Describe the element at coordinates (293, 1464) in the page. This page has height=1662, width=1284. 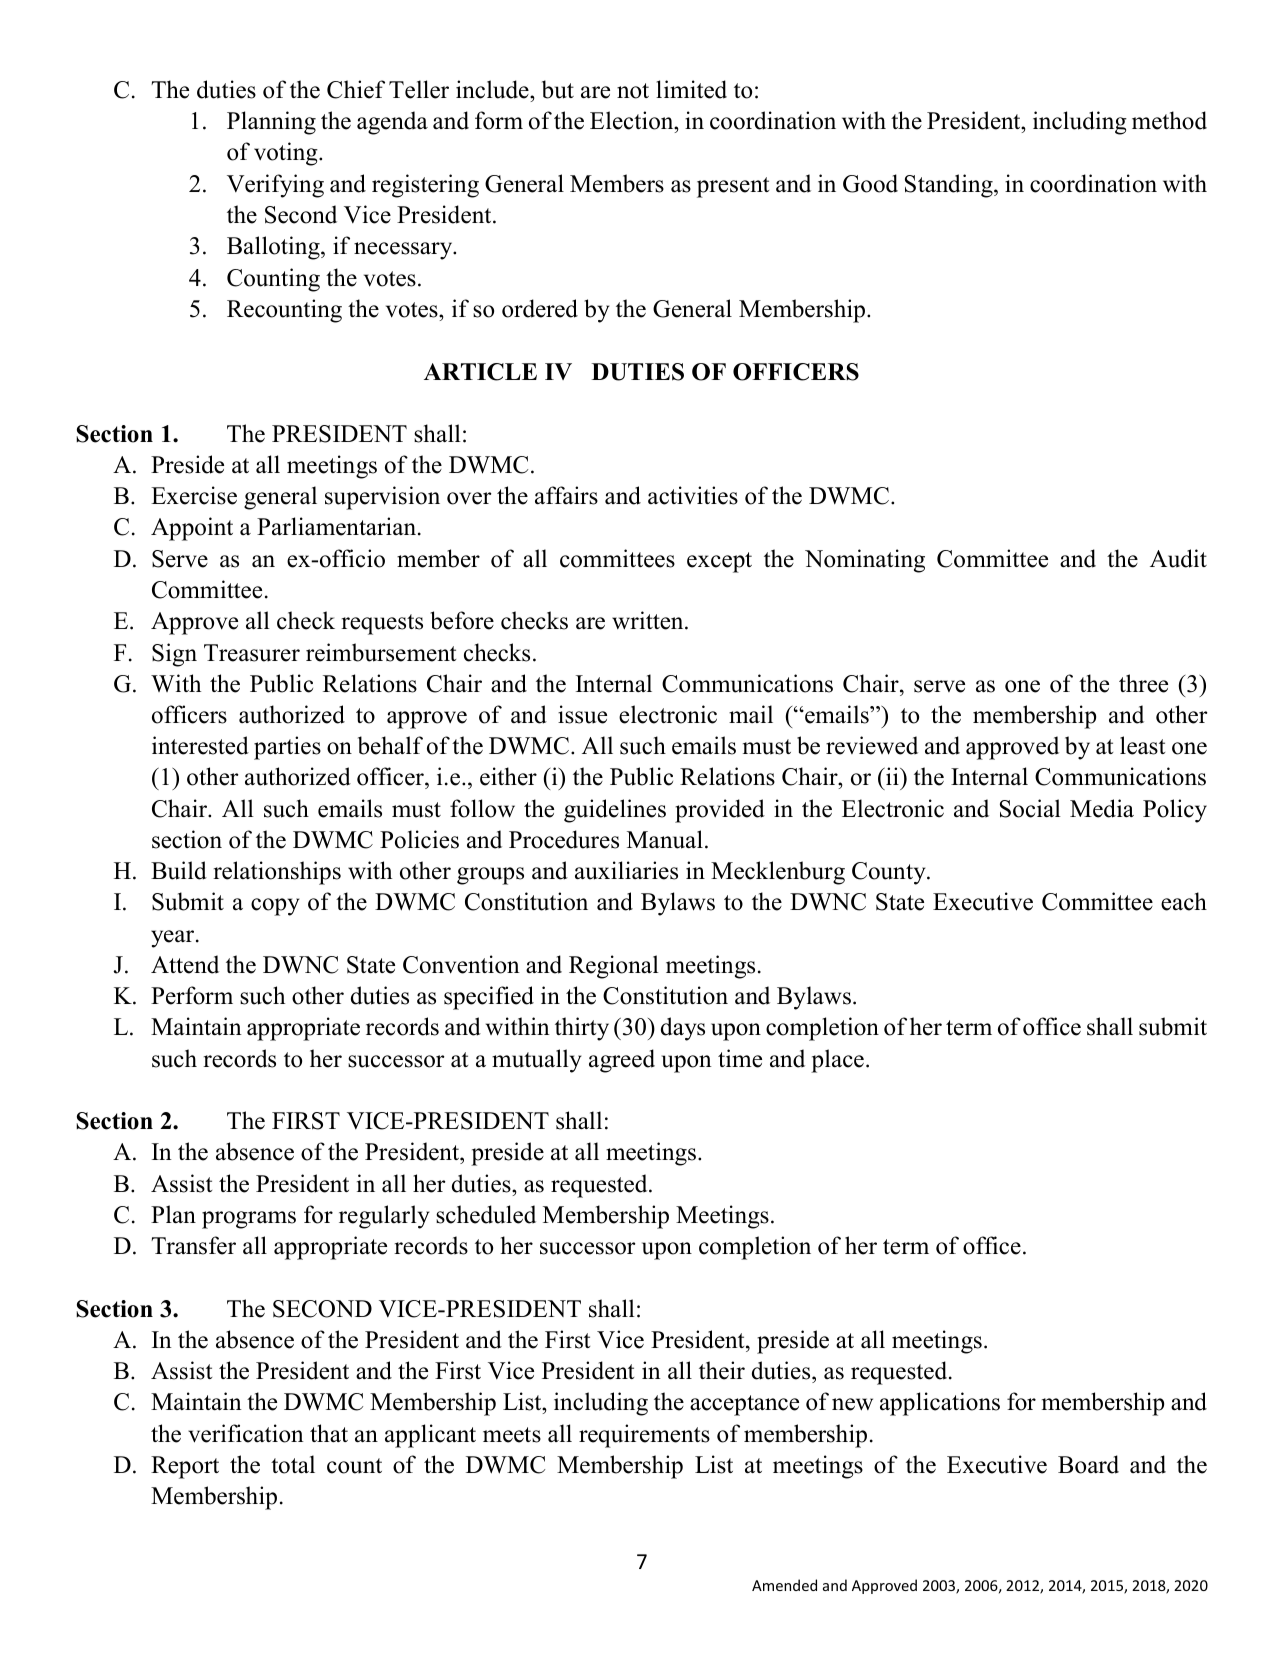
I see `total` at that location.
